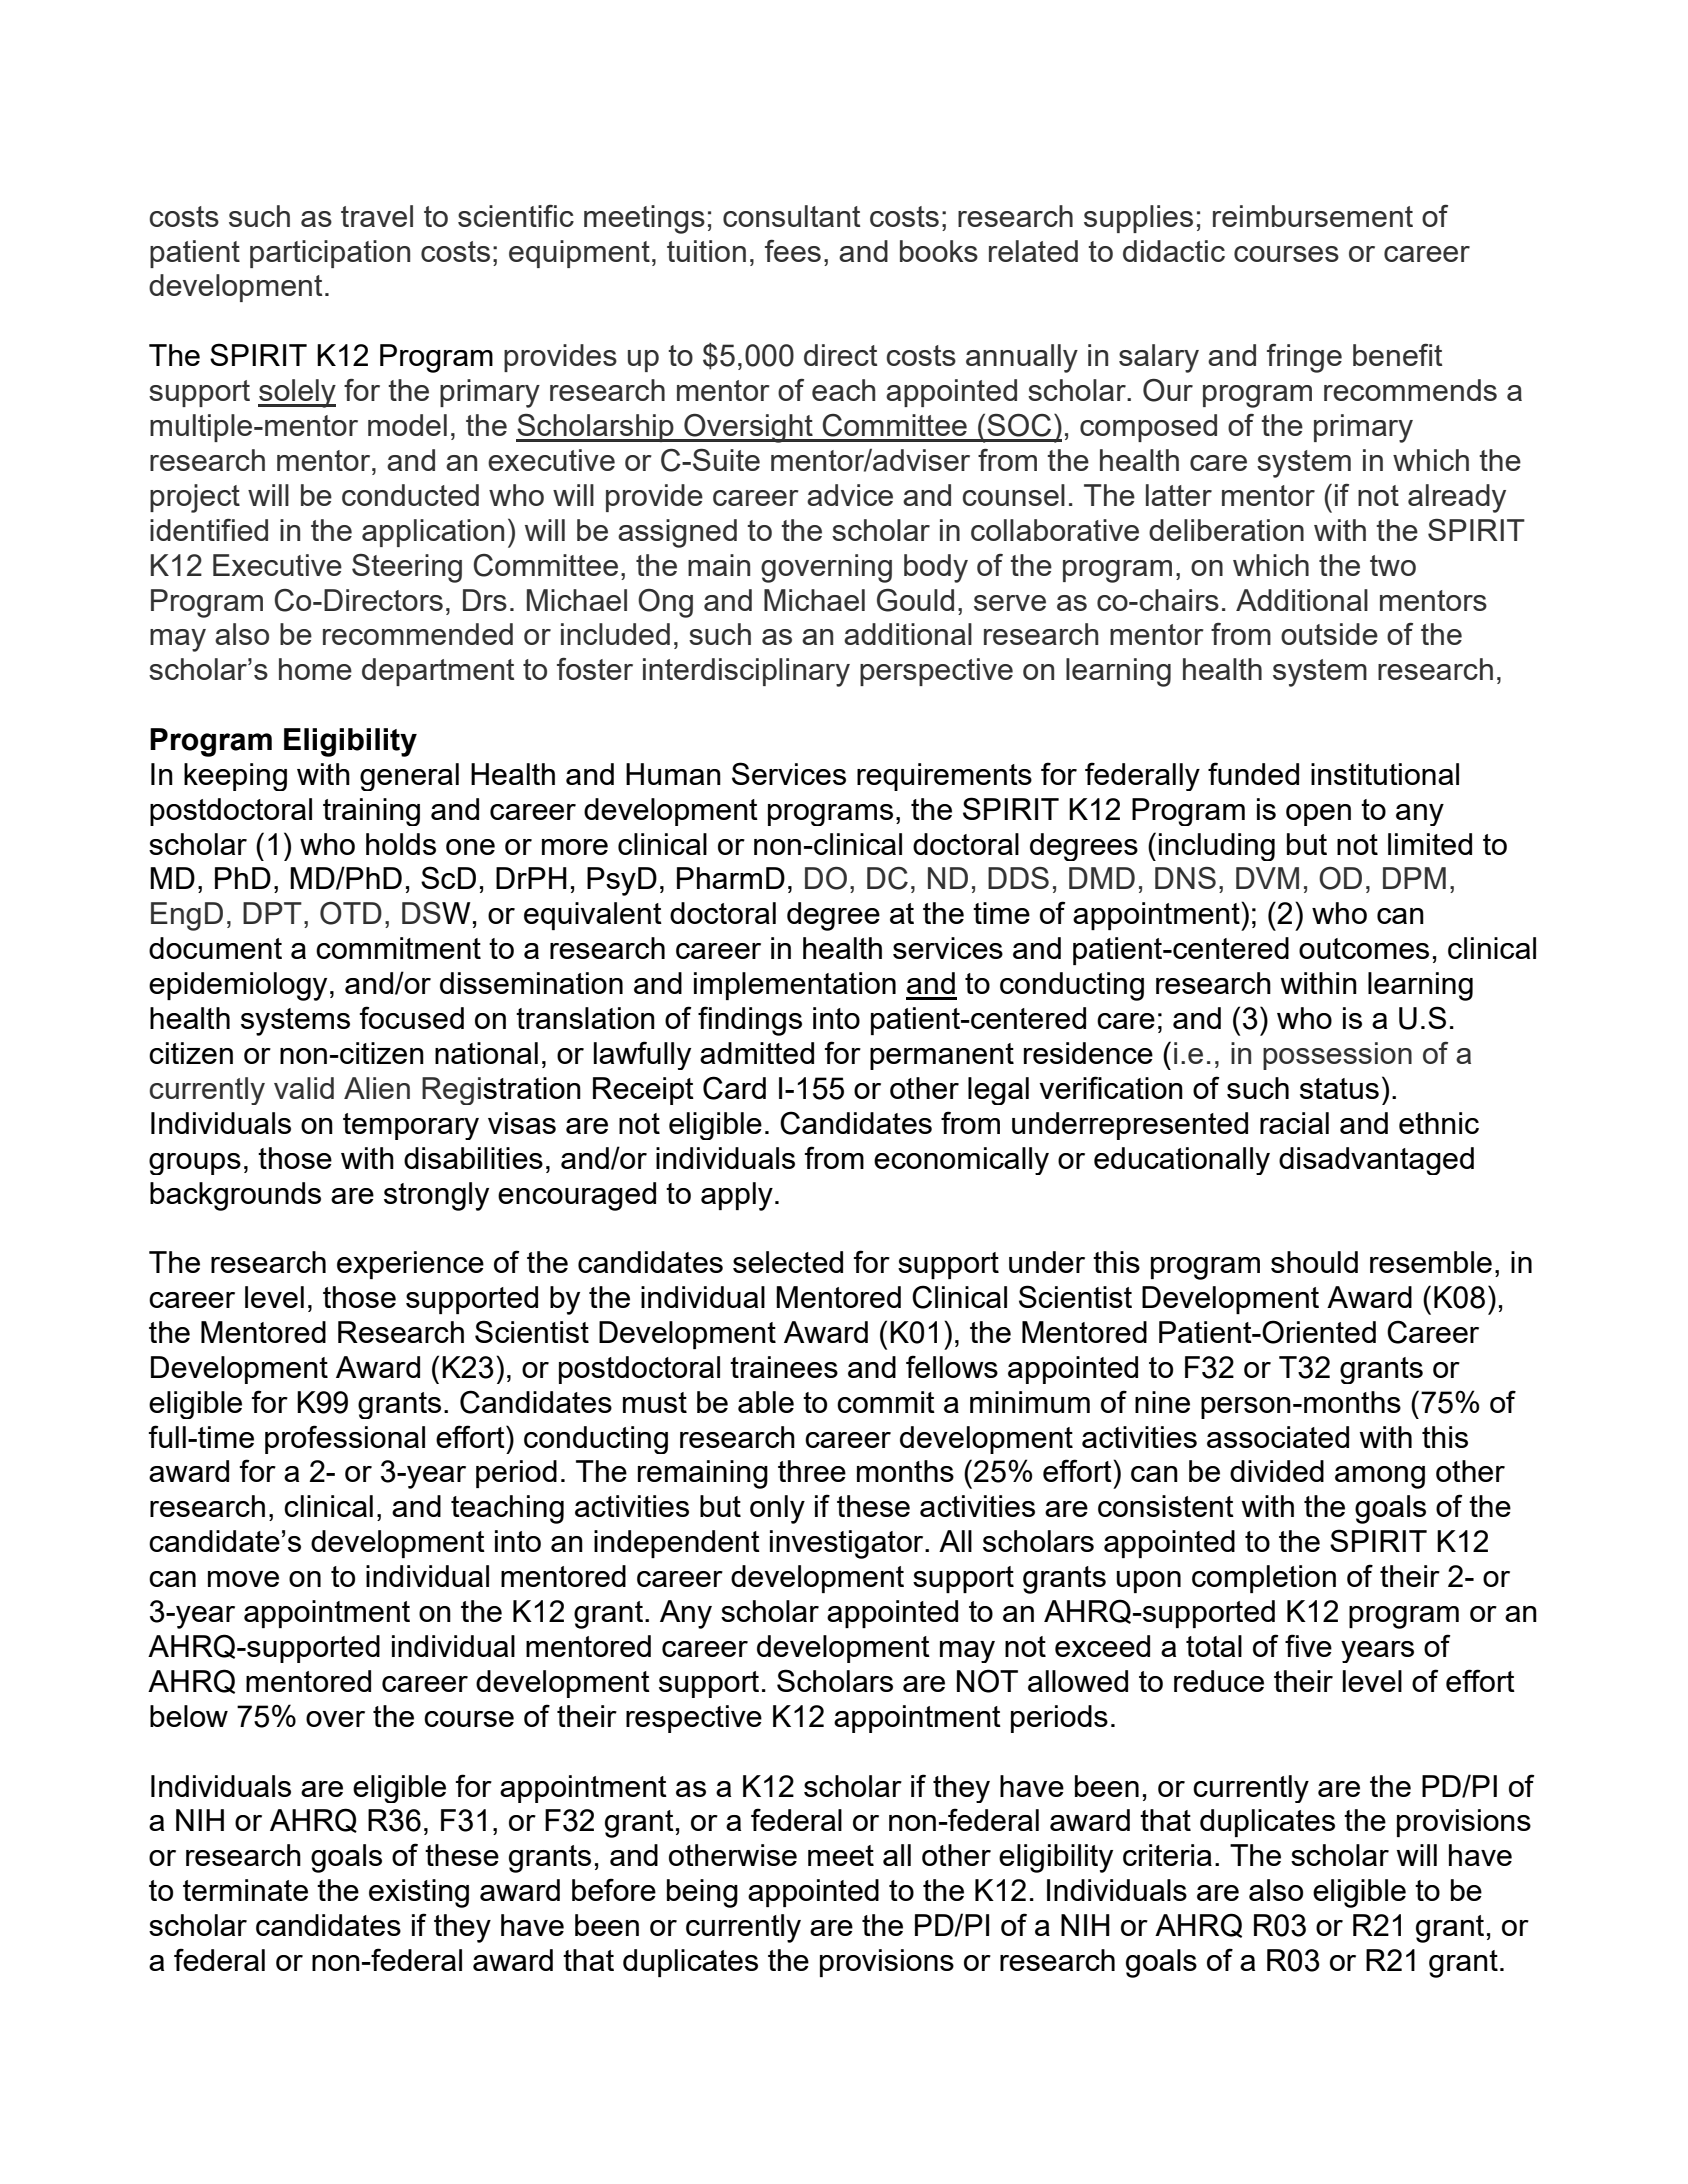 The width and height of the screenshot is (1688, 2184). I want to click on participation, so click(330, 254).
